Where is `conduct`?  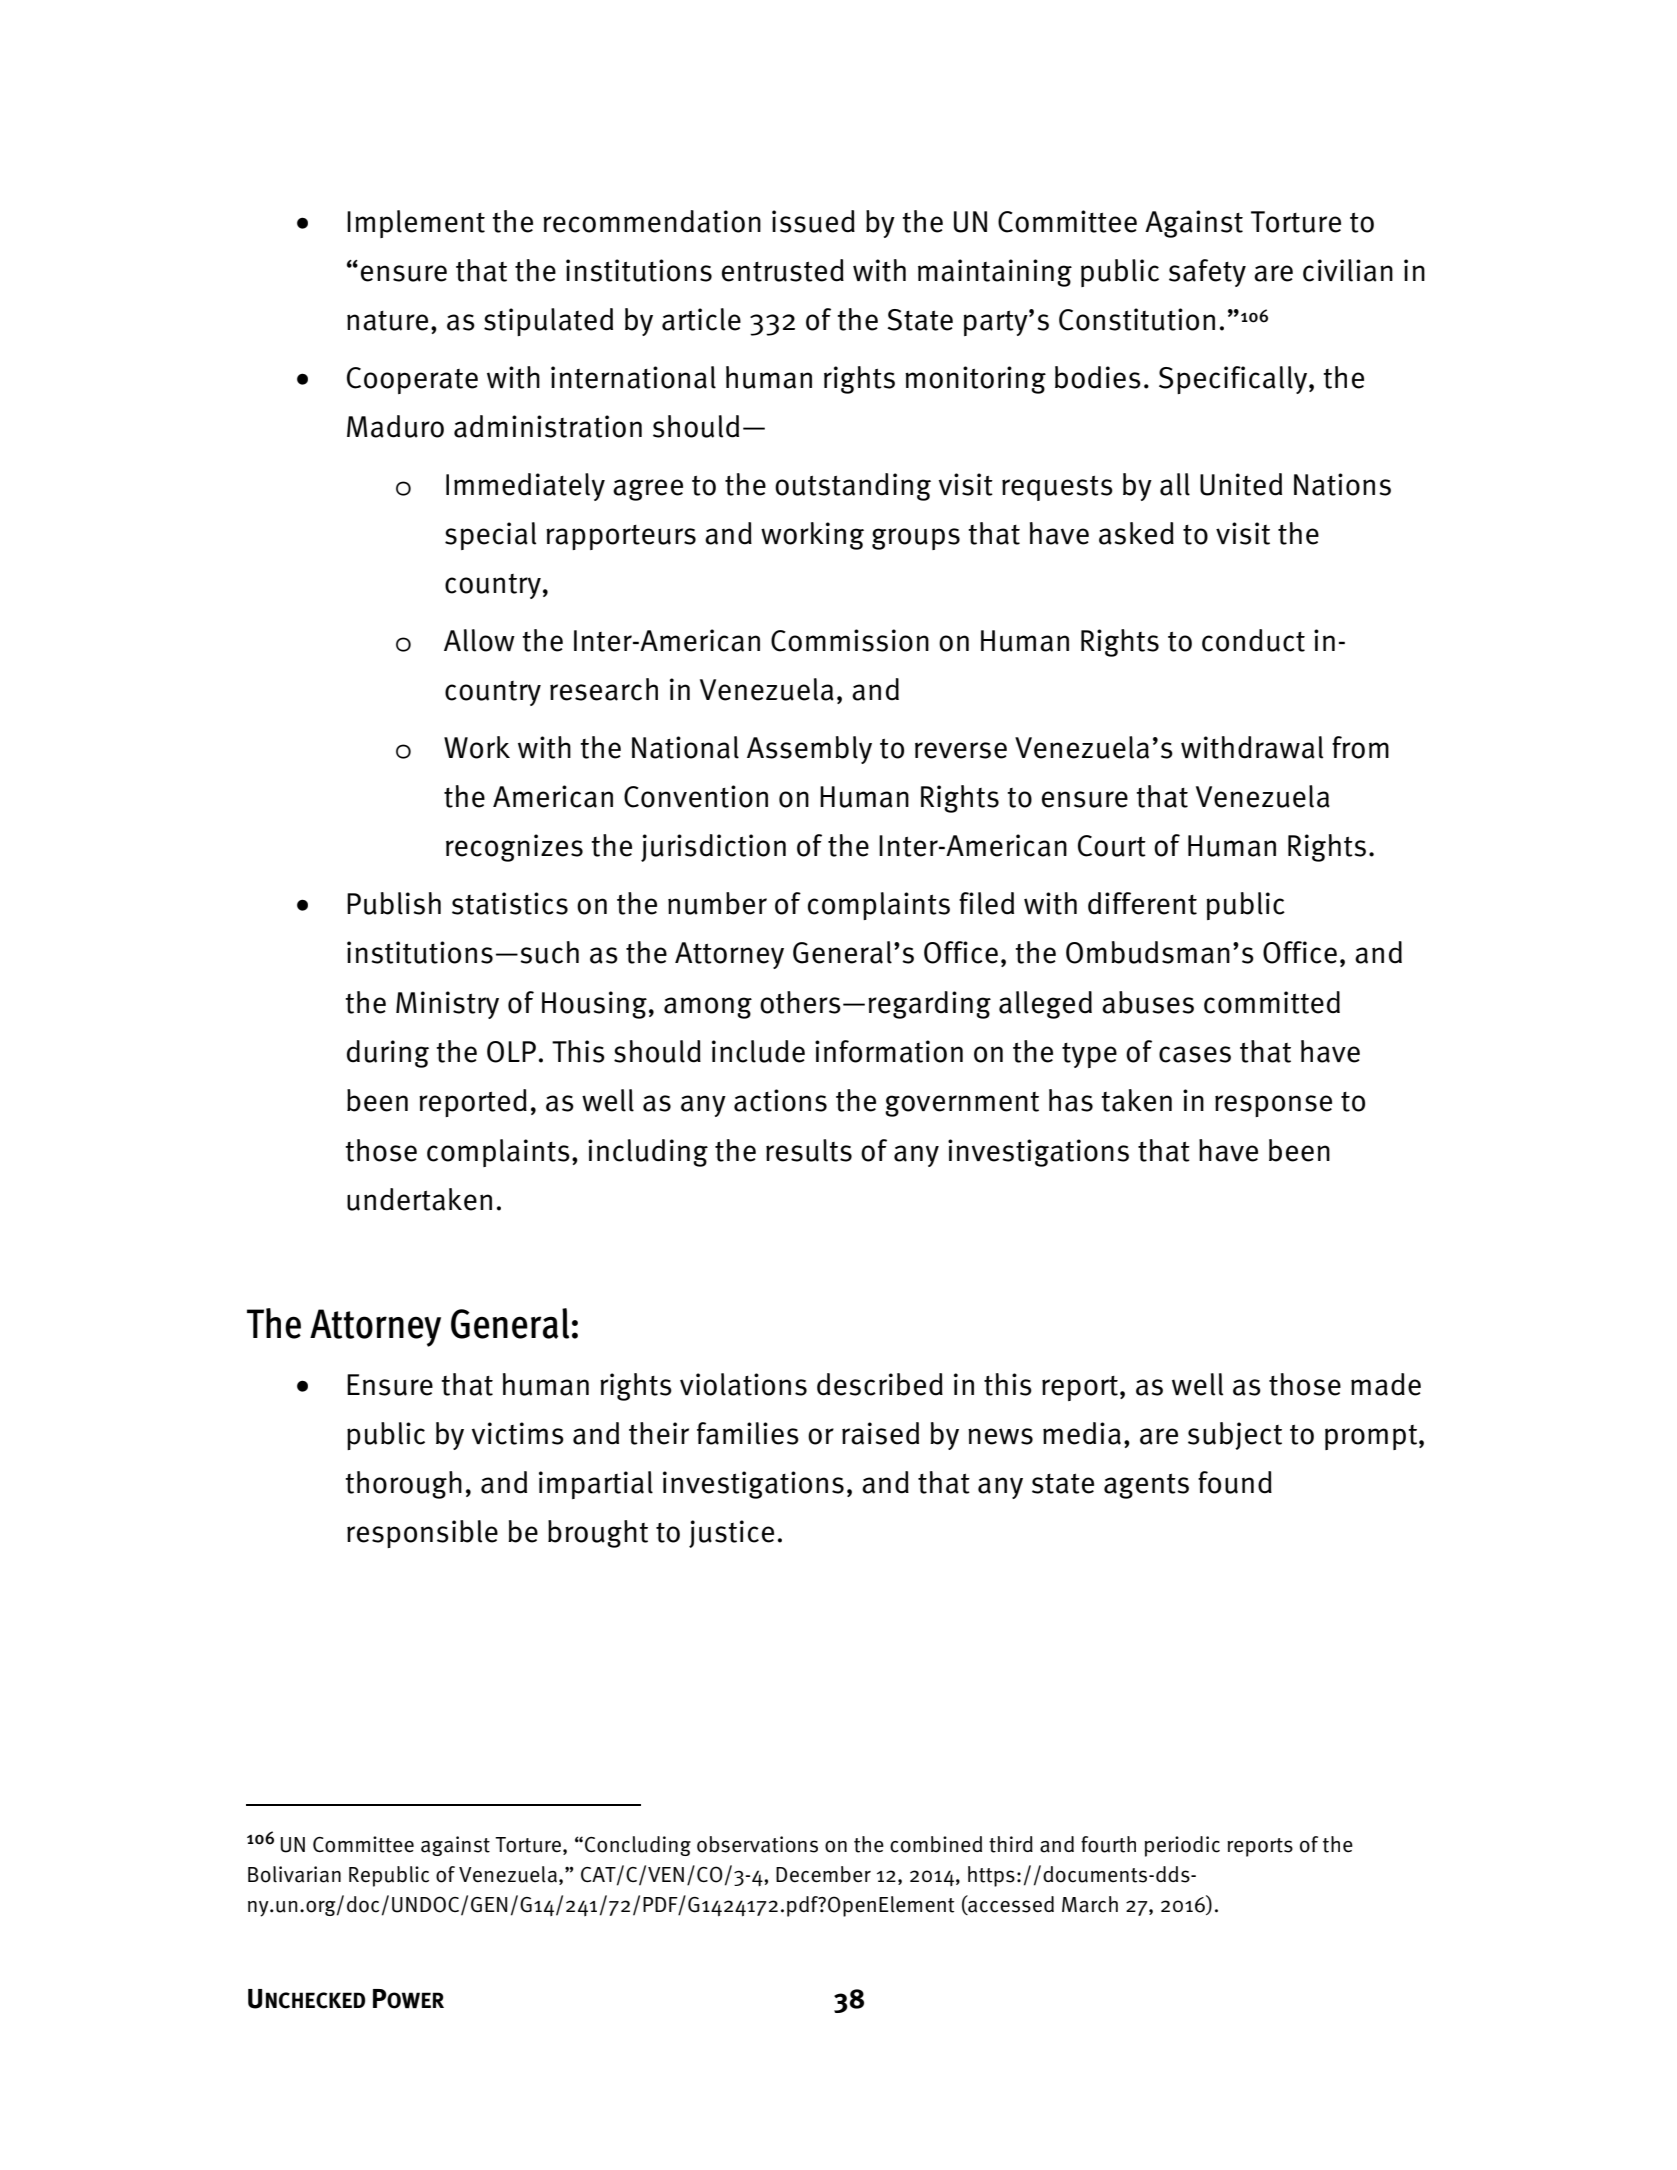 conduct is located at coordinates (1253, 640).
